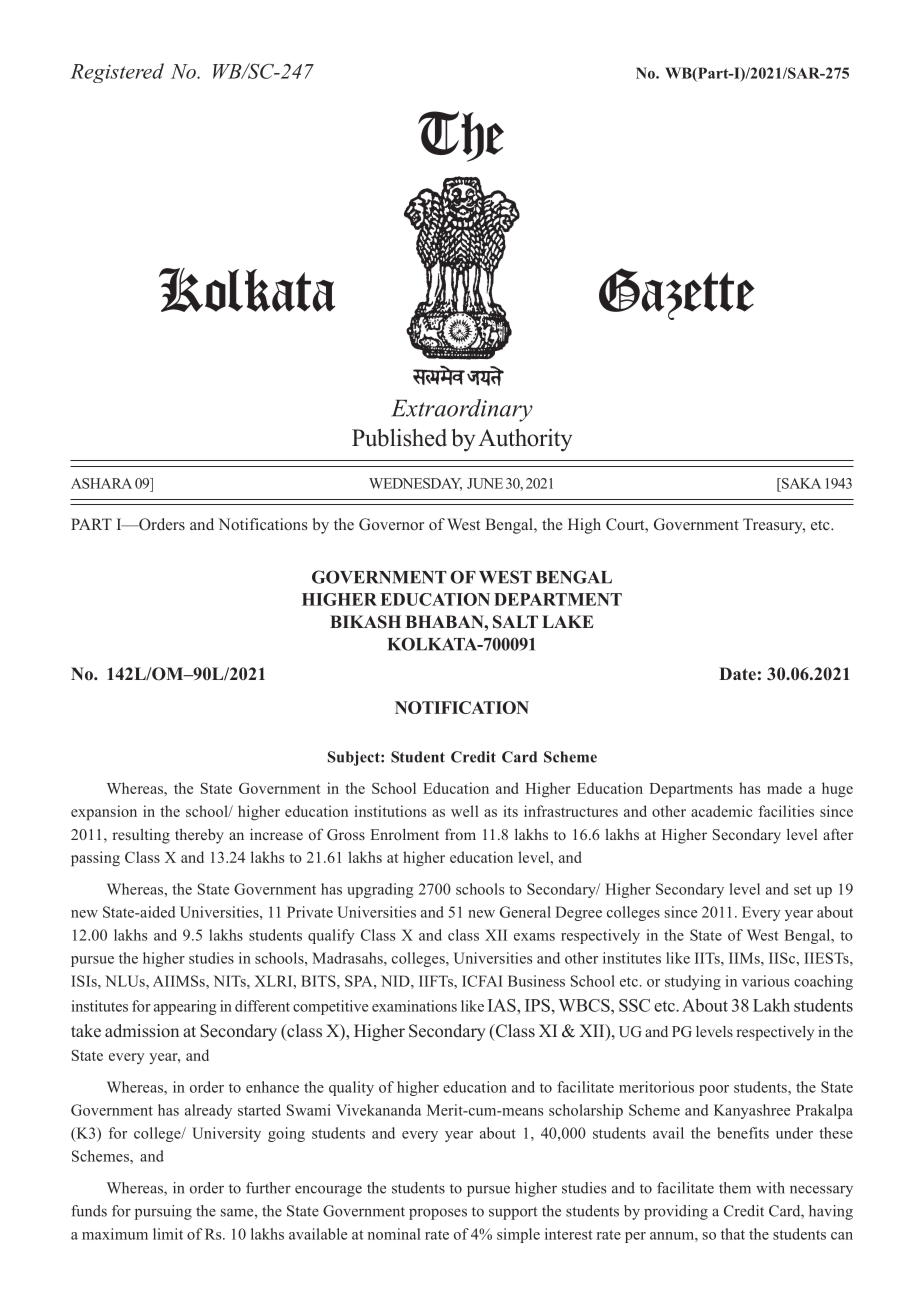  Describe the element at coordinates (391, 524) in the screenshot. I see `Governor` at that location.
